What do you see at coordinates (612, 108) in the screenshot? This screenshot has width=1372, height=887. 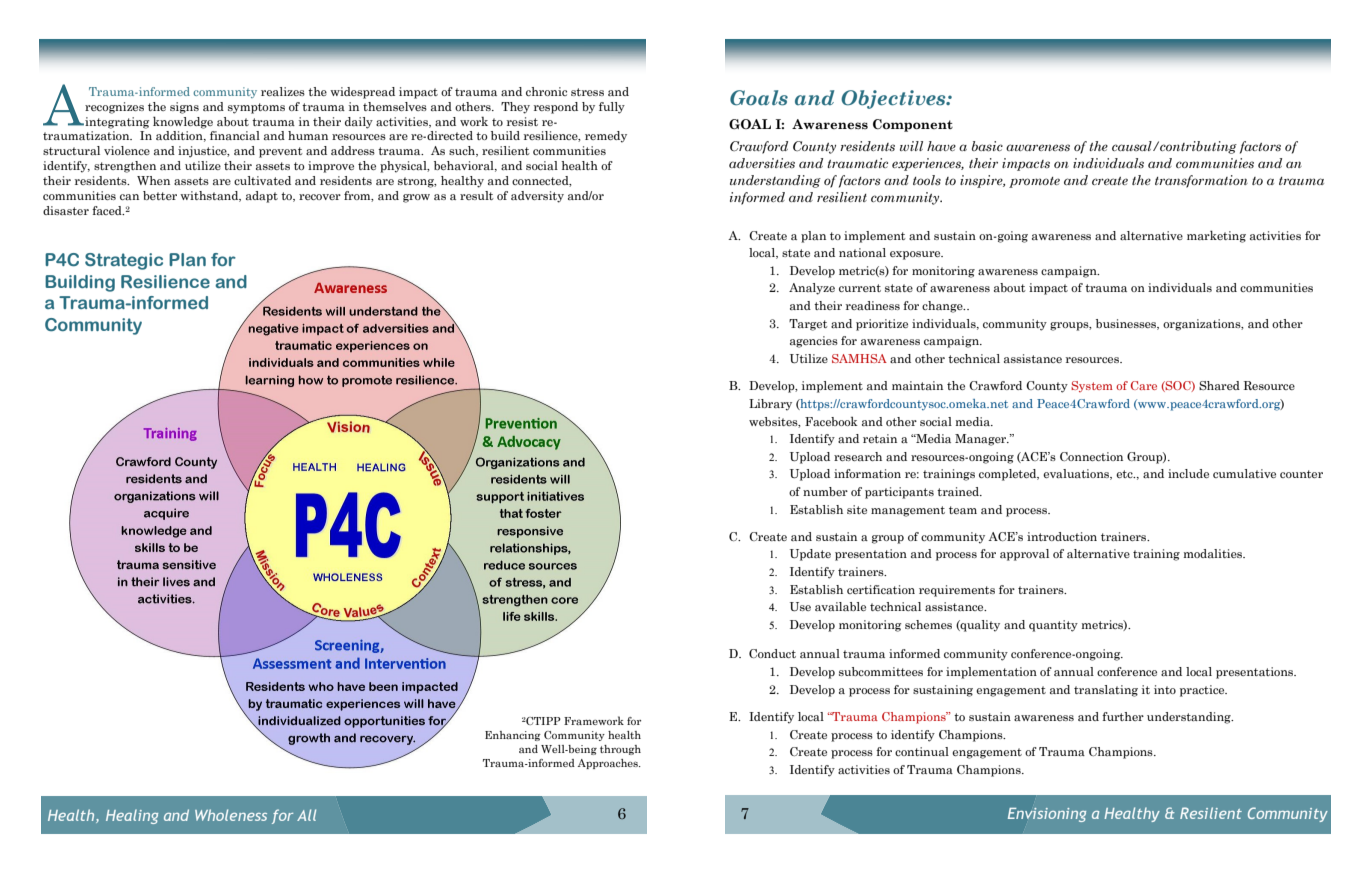 I see `fully` at bounding box center [612, 108].
